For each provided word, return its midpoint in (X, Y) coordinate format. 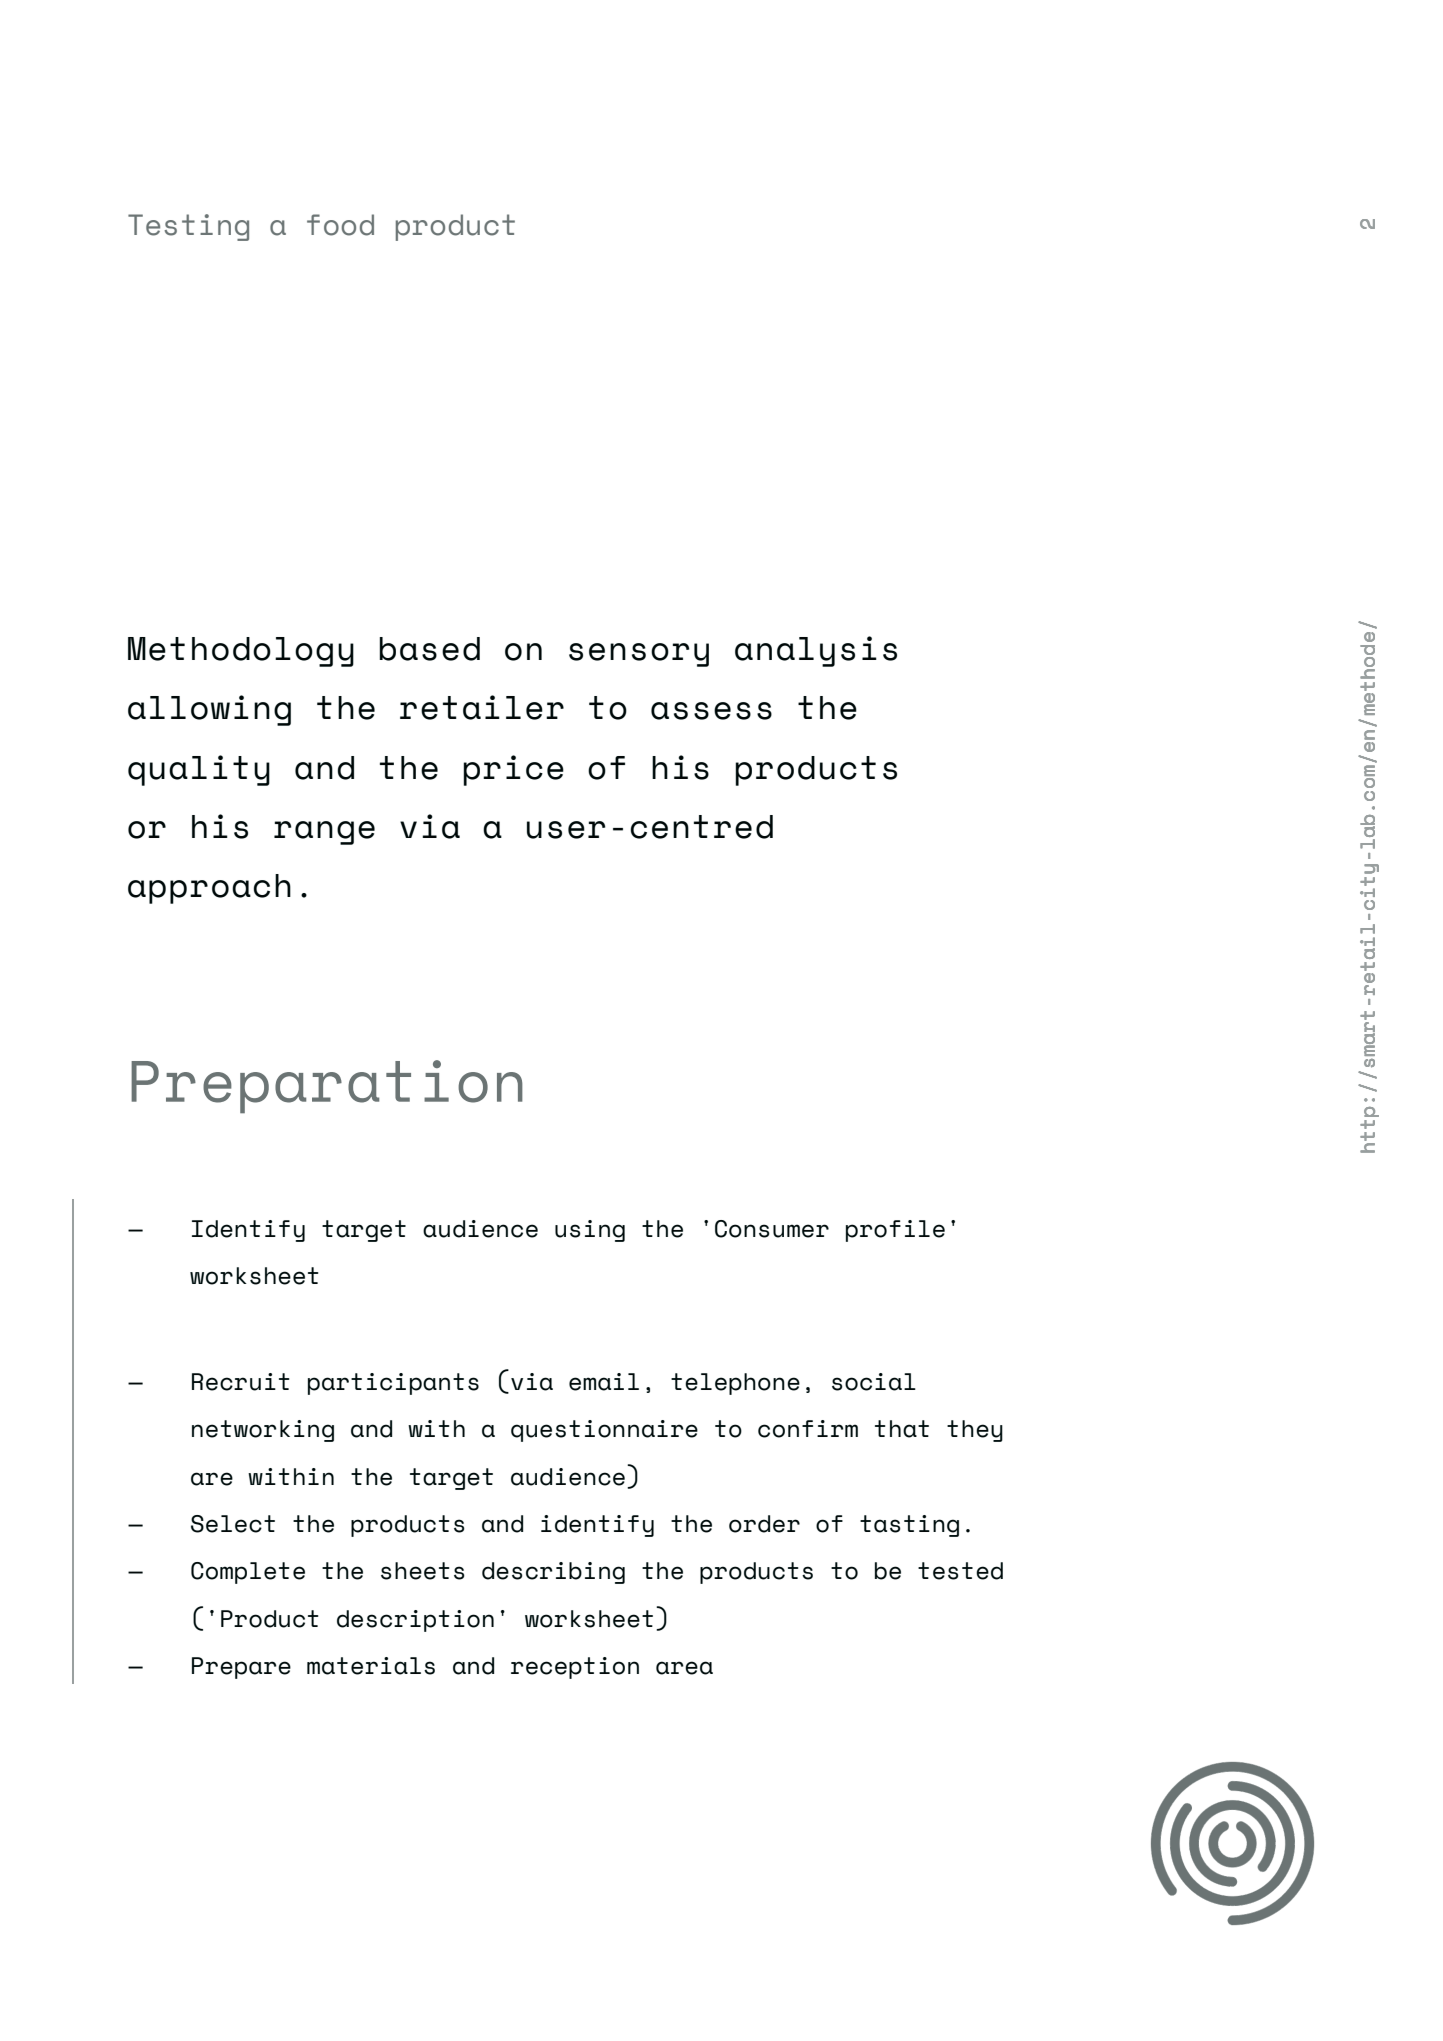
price (514, 770)
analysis (816, 651)
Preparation (327, 1086)
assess (711, 711)
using (590, 1231)
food (340, 225)
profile (895, 1231)
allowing (209, 710)
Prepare (241, 1668)
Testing (188, 227)
